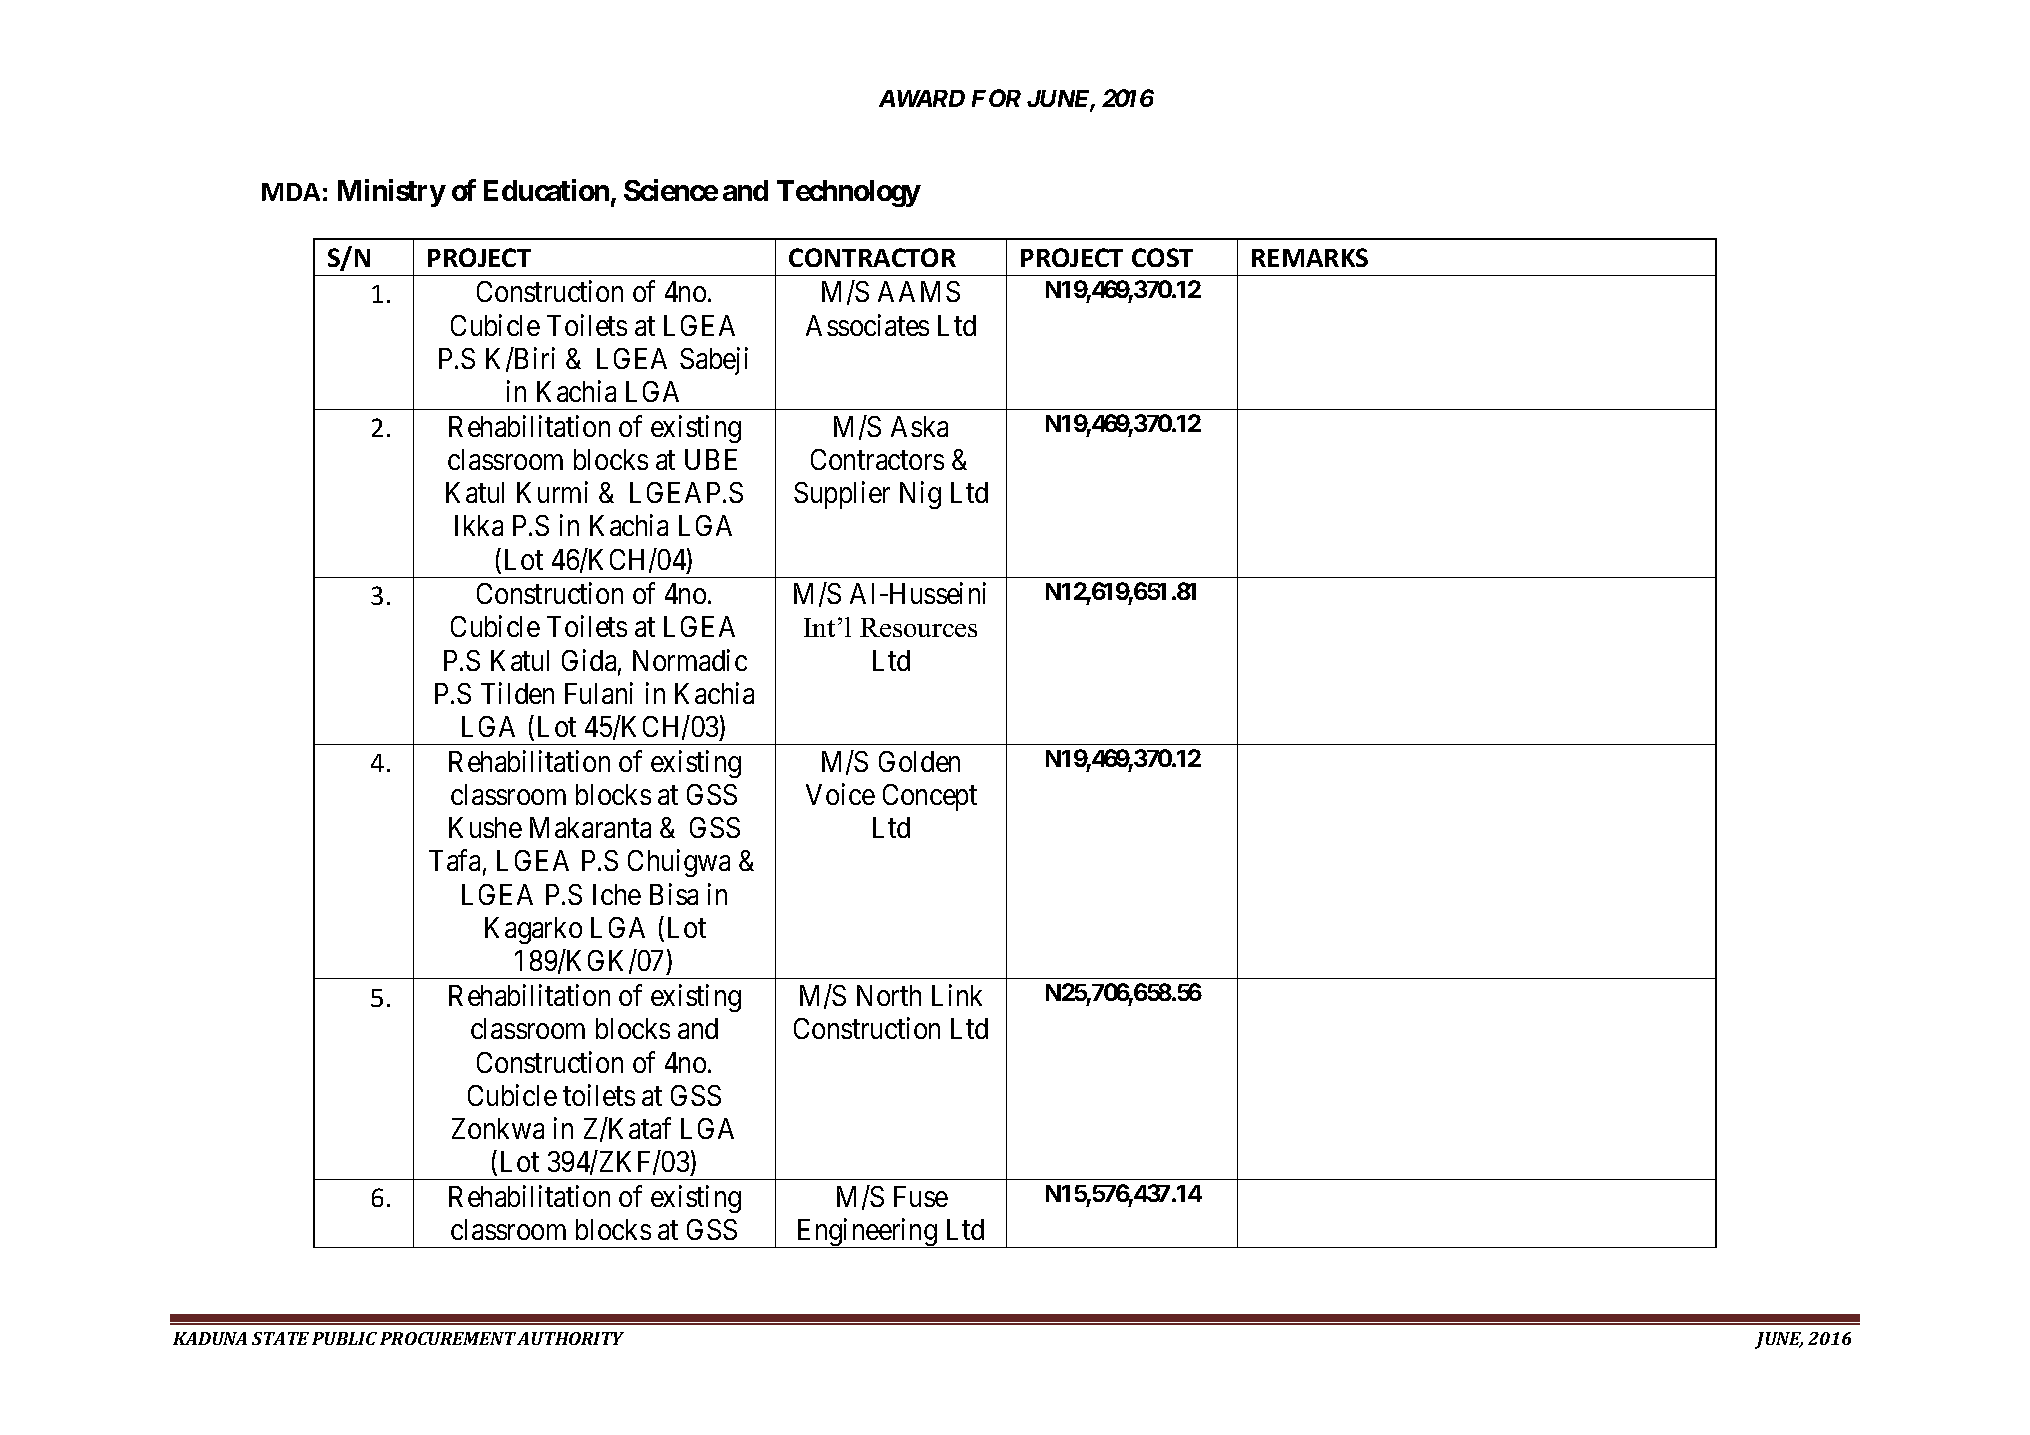 The image size is (2030, 1435). I want to click on North, so click(889, 995).
